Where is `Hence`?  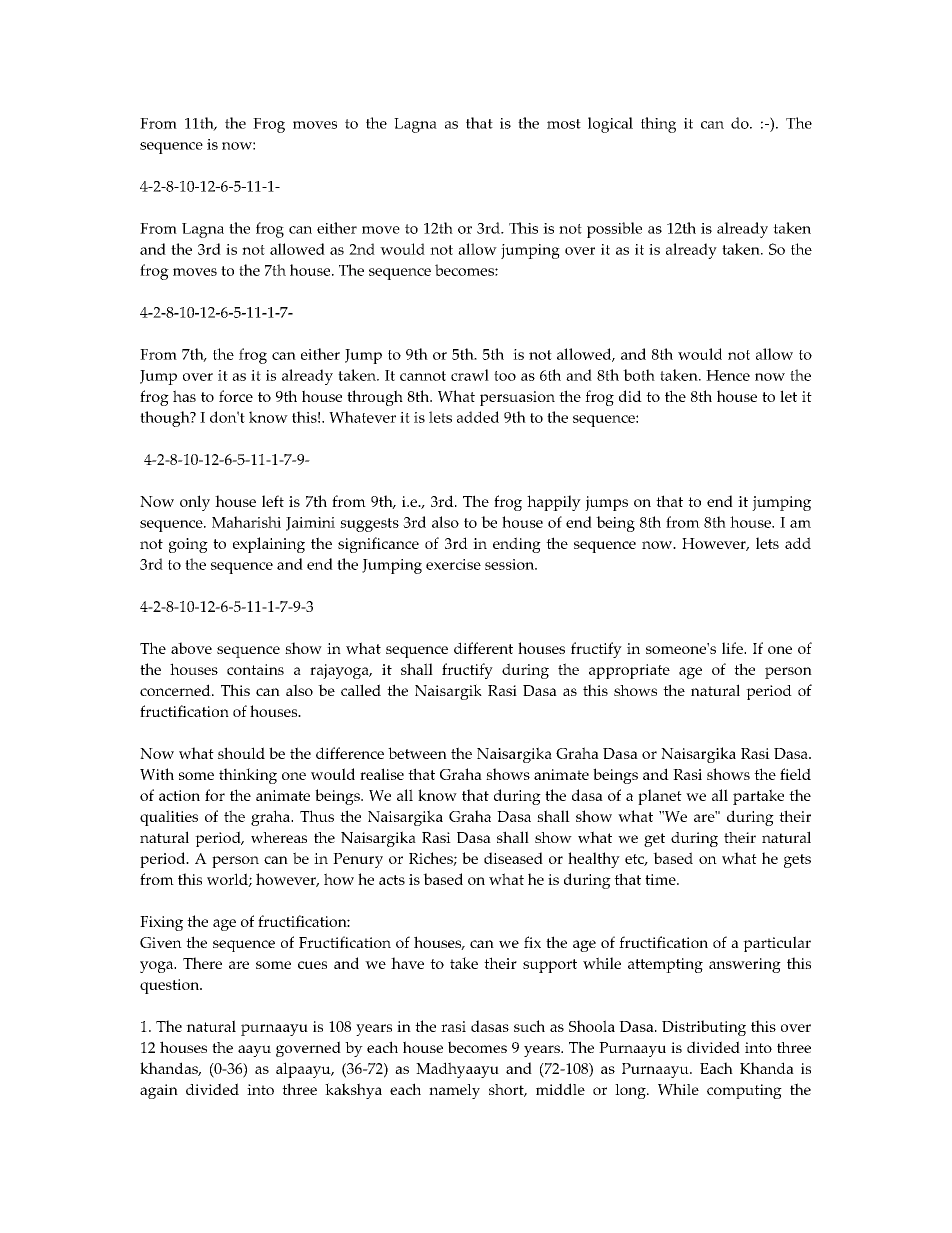
Hence is located at coordinates (728, 375).
